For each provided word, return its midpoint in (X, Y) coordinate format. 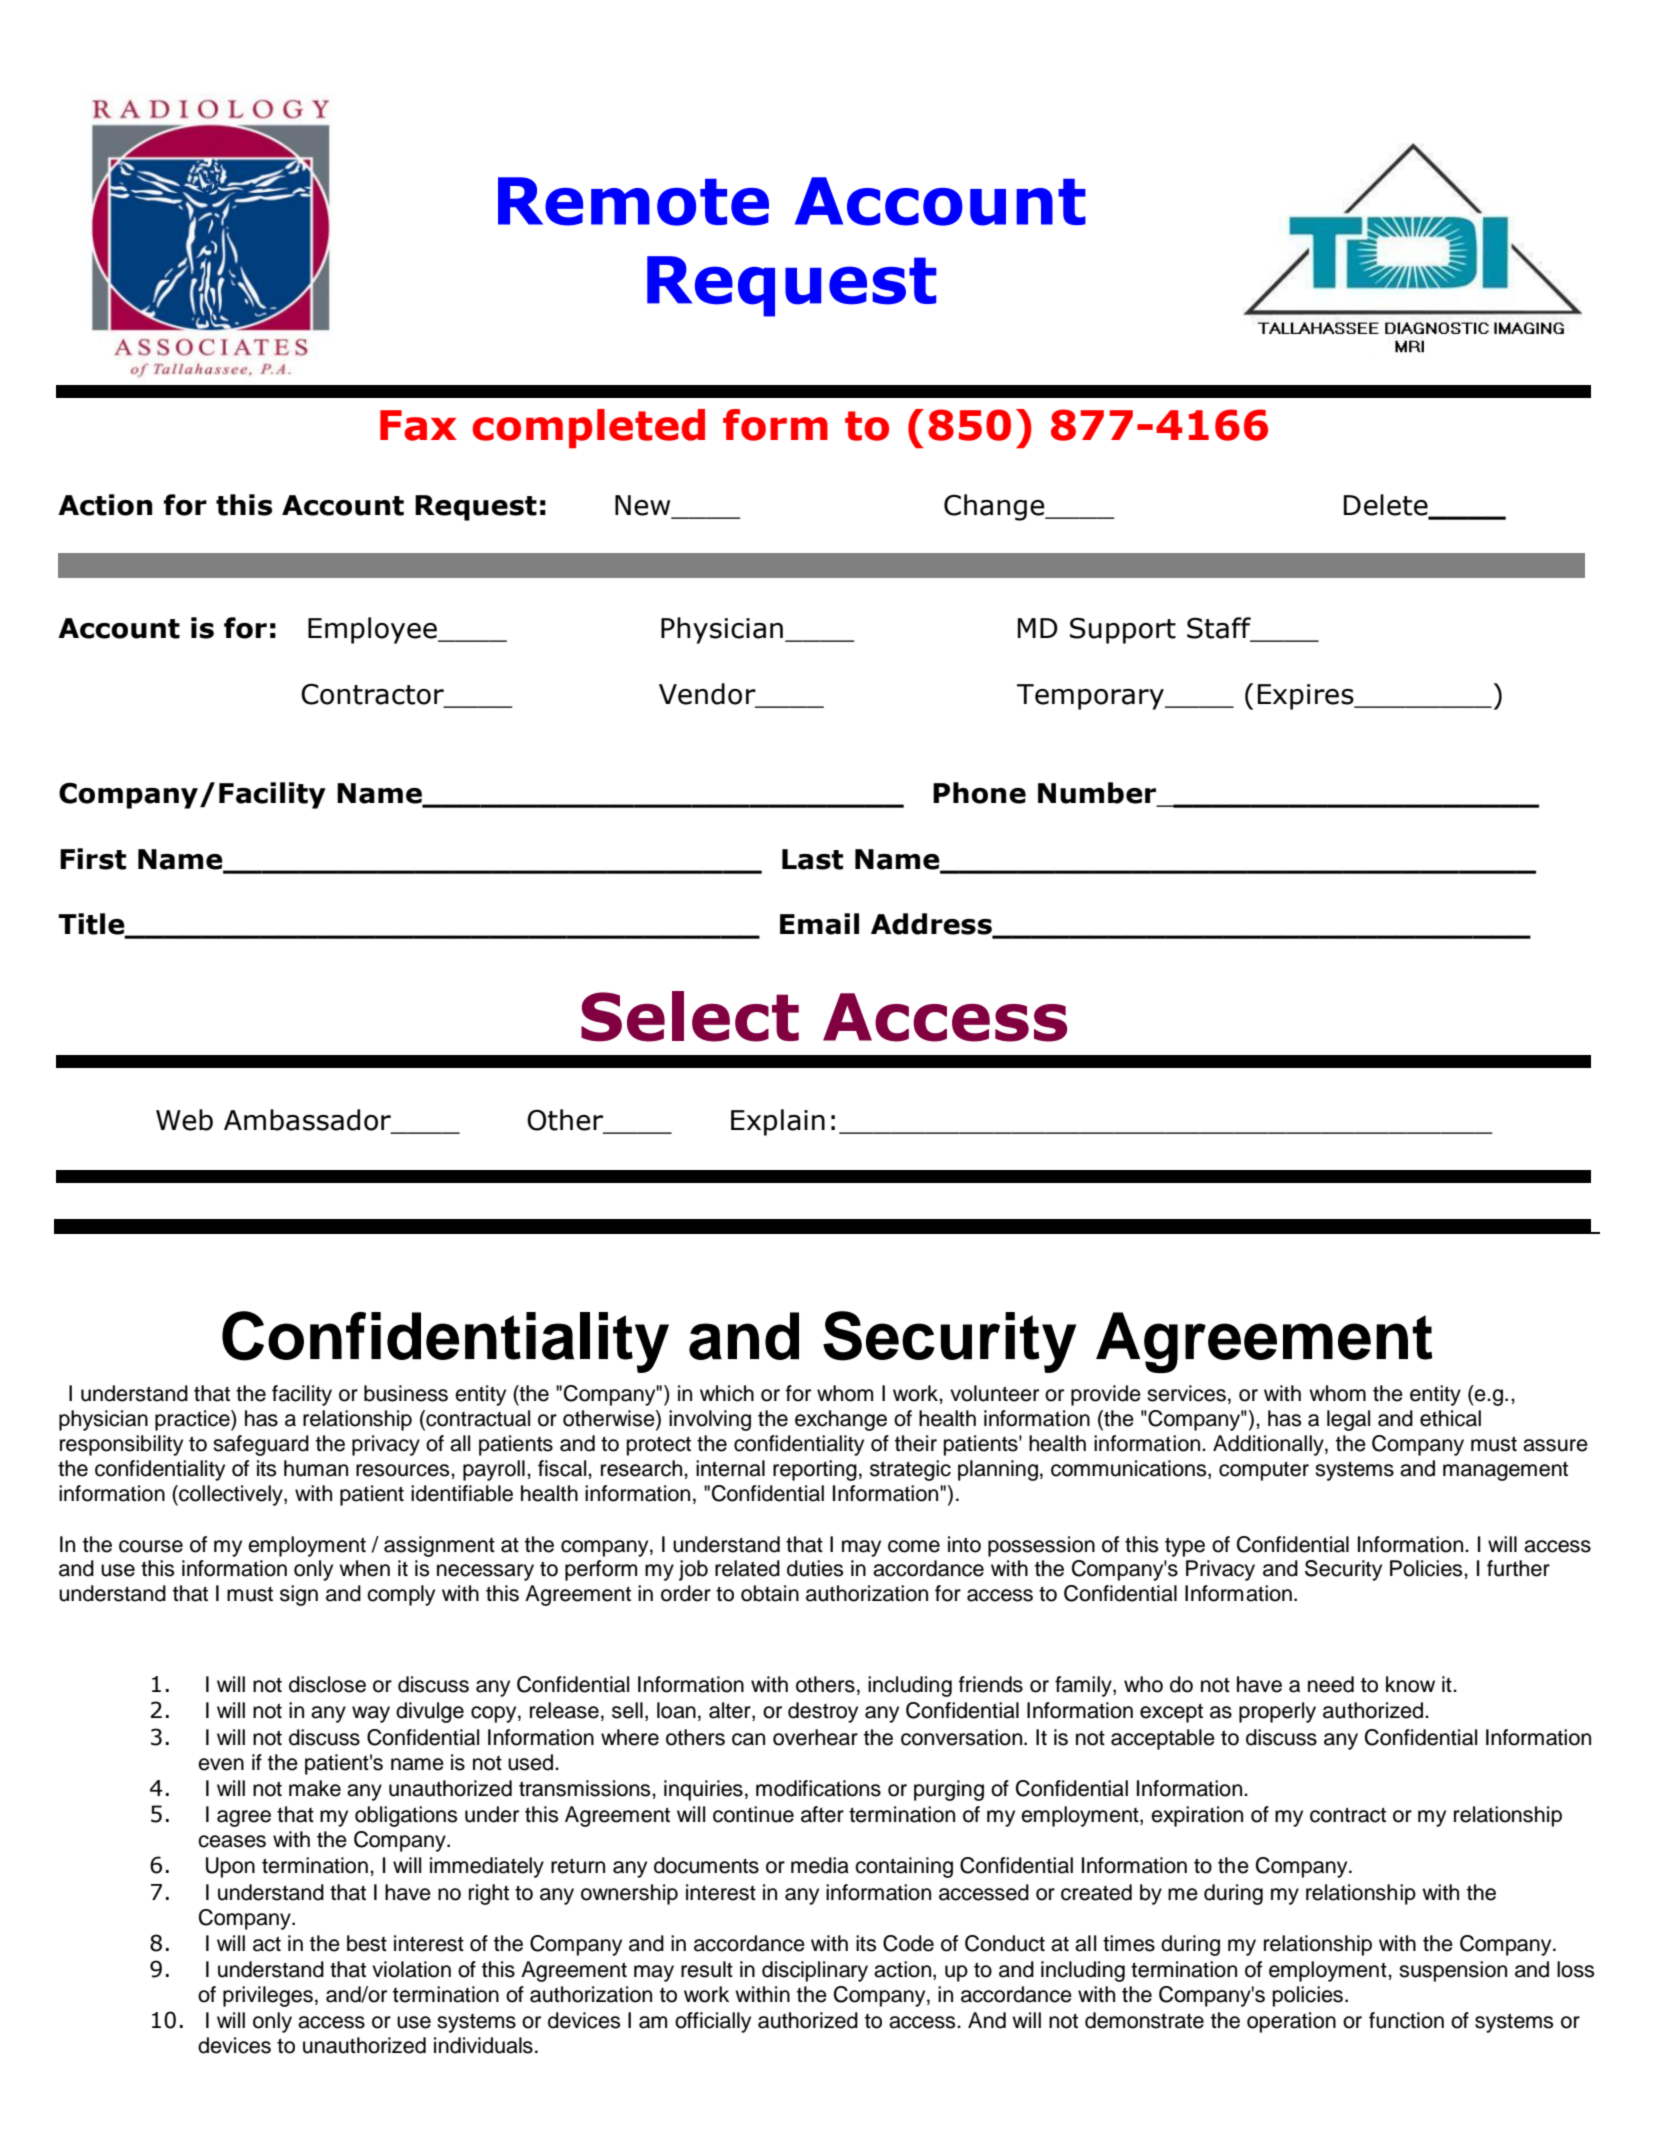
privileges (268, 1996)
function (1406, 2020)
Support (1123, 630)
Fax (418, 425)
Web (184, 1120)
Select (690, 1016)
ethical (1450, 1418)
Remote (633, 201)
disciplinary (815, 1971)
